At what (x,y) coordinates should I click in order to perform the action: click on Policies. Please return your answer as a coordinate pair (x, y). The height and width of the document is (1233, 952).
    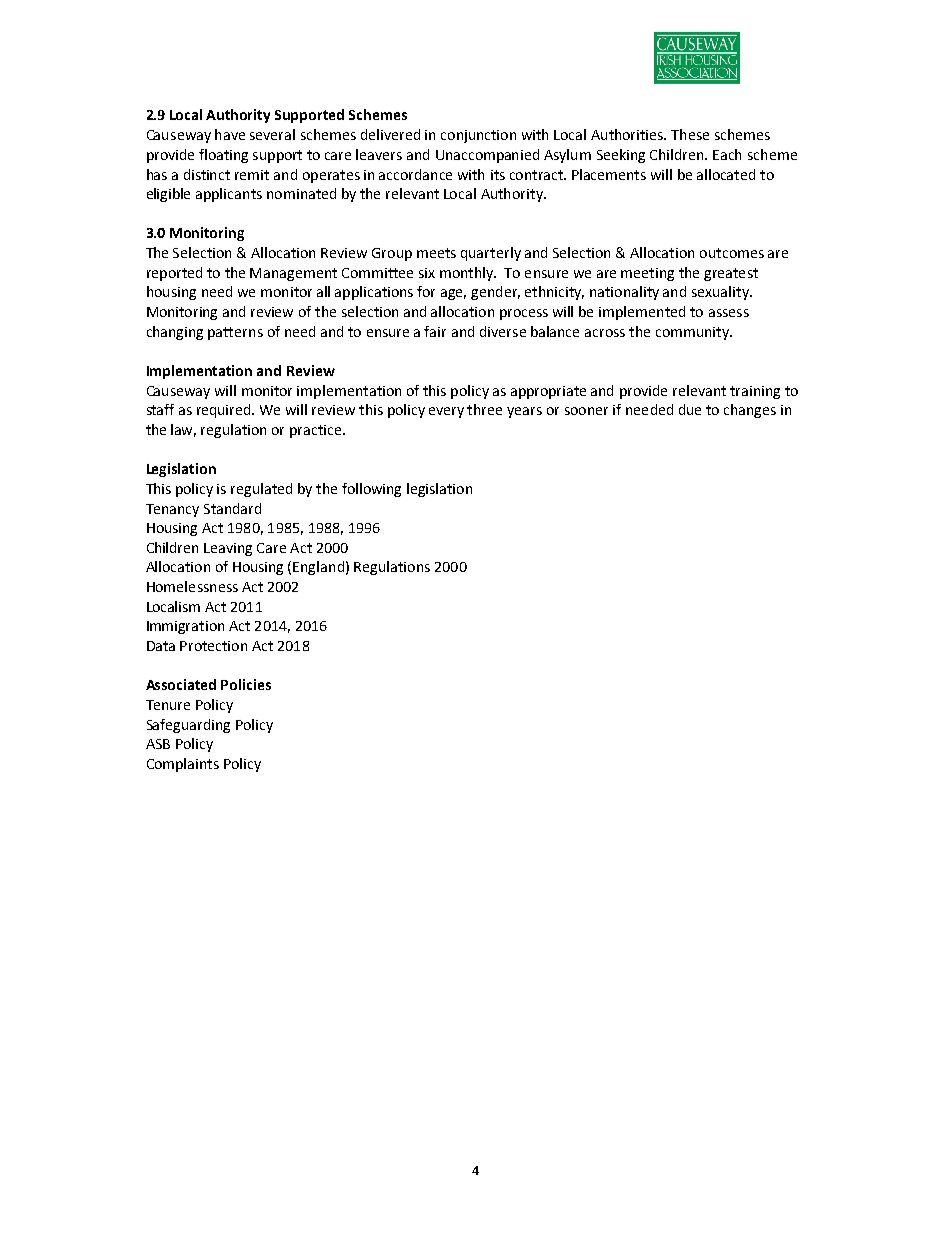
    Looking at the image, I should click on (246, 684).
